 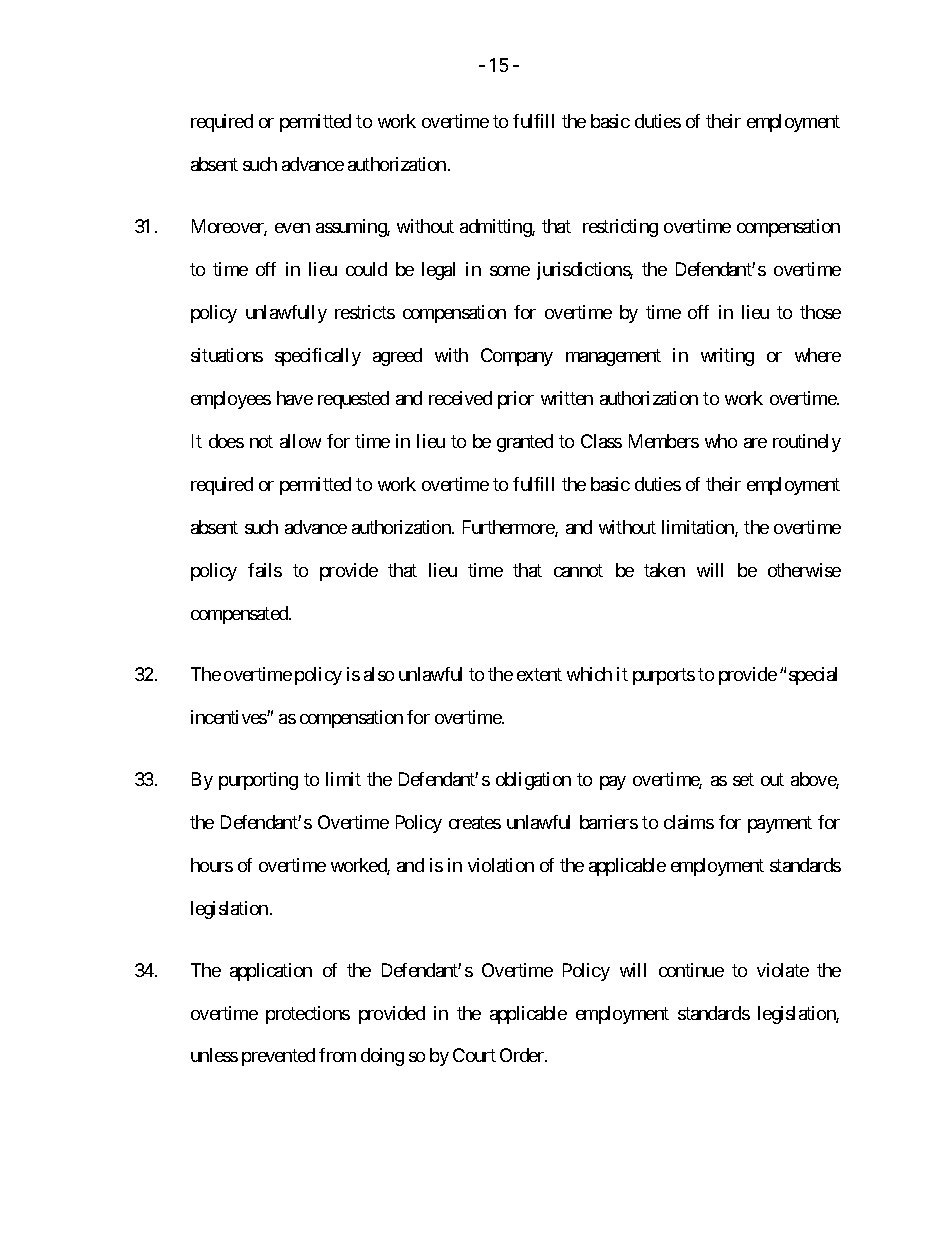 I want to click on fails, so click(x=265, y=570).
